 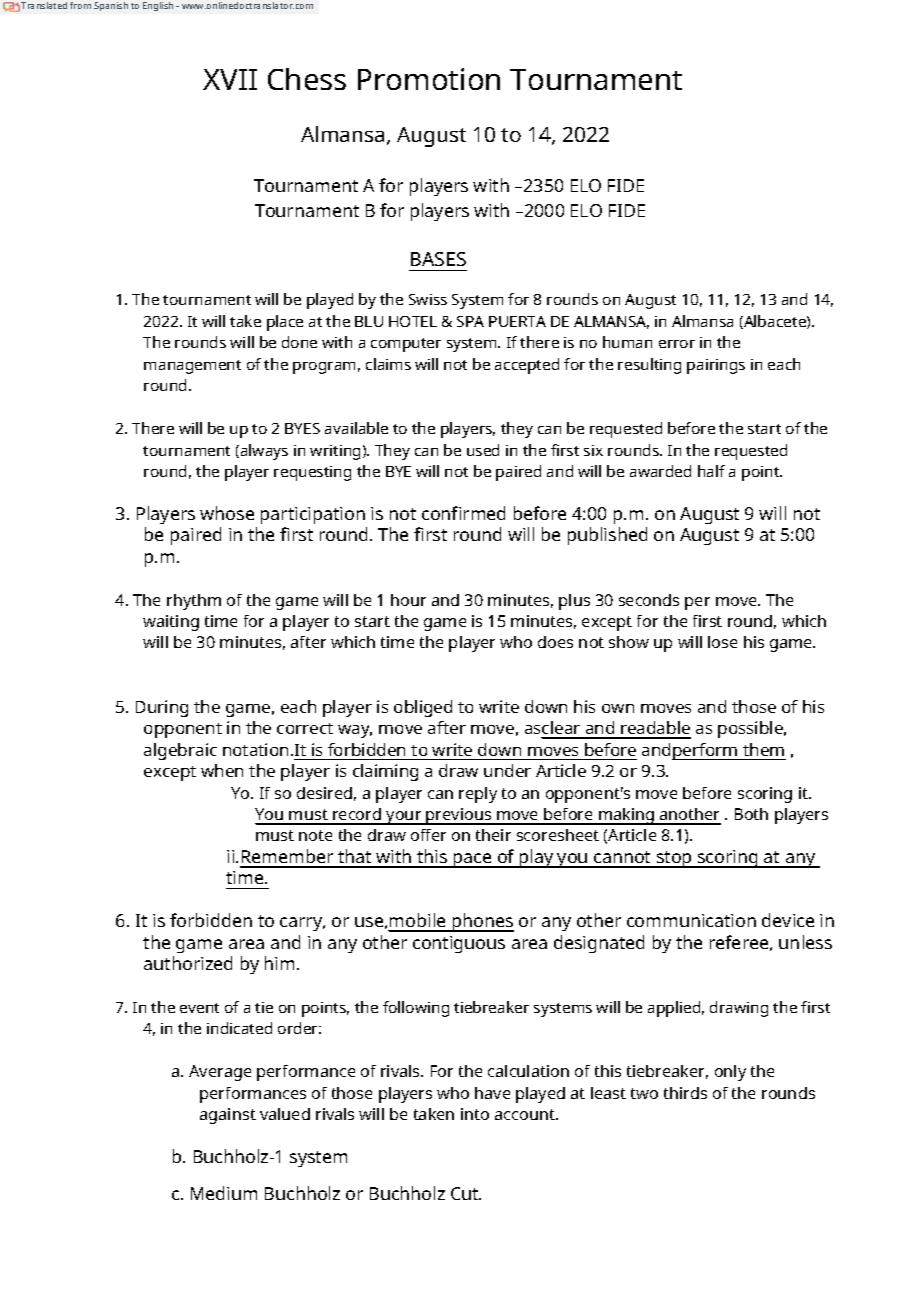 What do you see at coordinates (158, 6) in the image?
I see `English` at bounding box center [158, 6].
